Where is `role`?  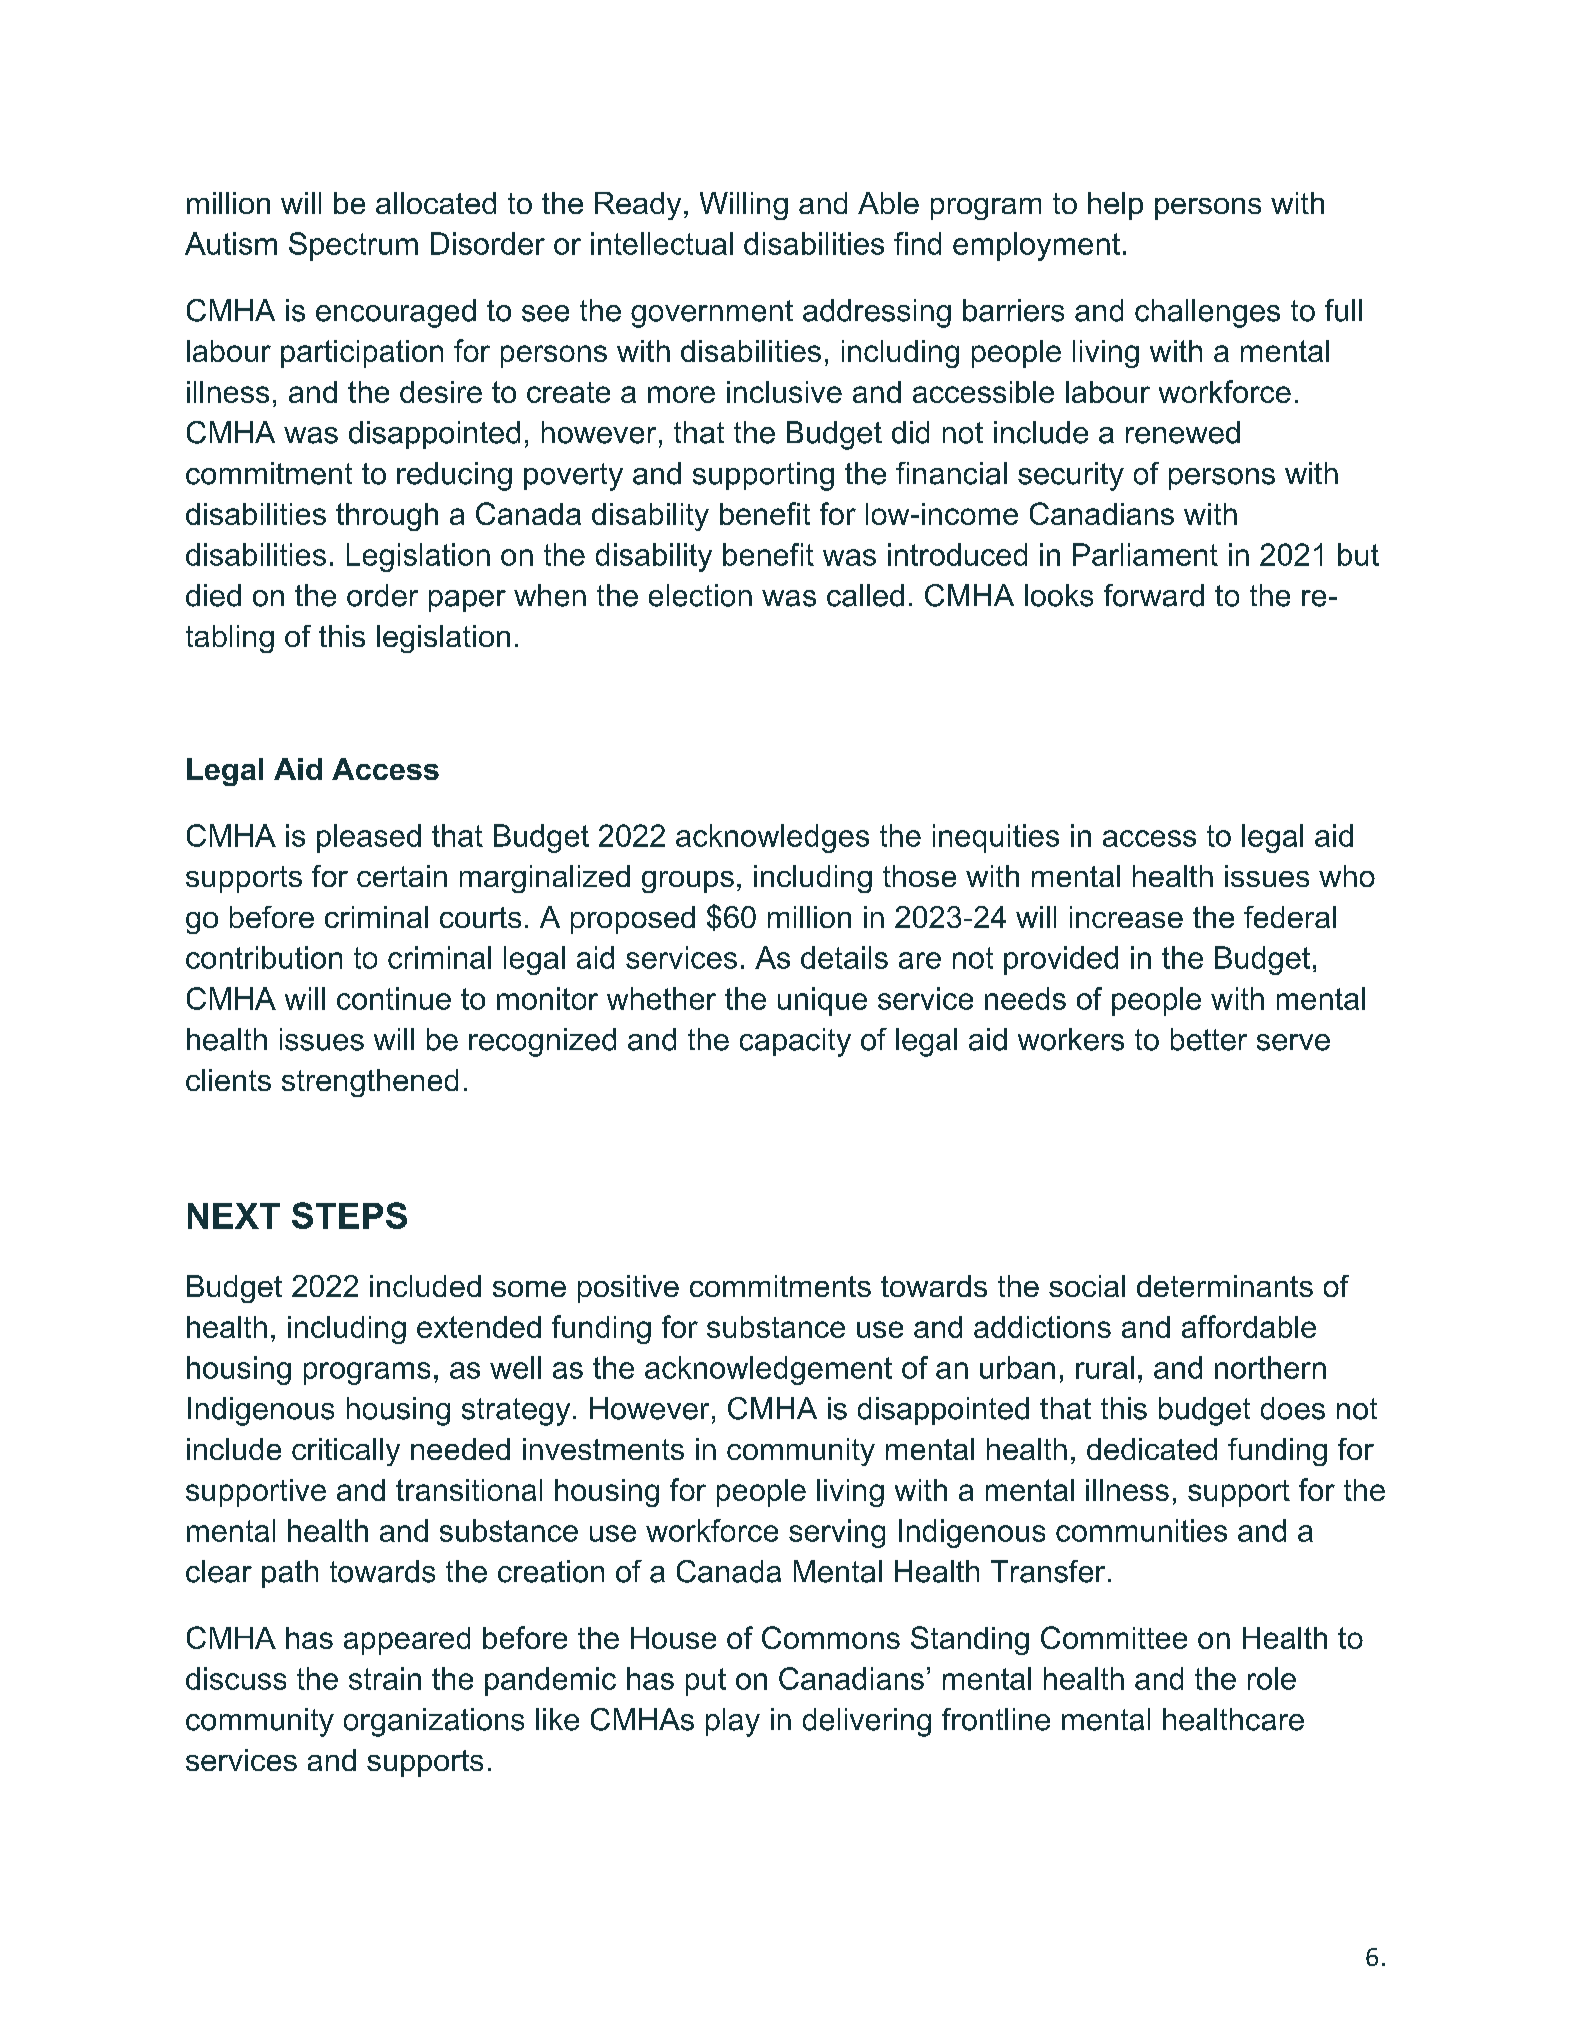
role is located at coordinates (1272, 1678).
